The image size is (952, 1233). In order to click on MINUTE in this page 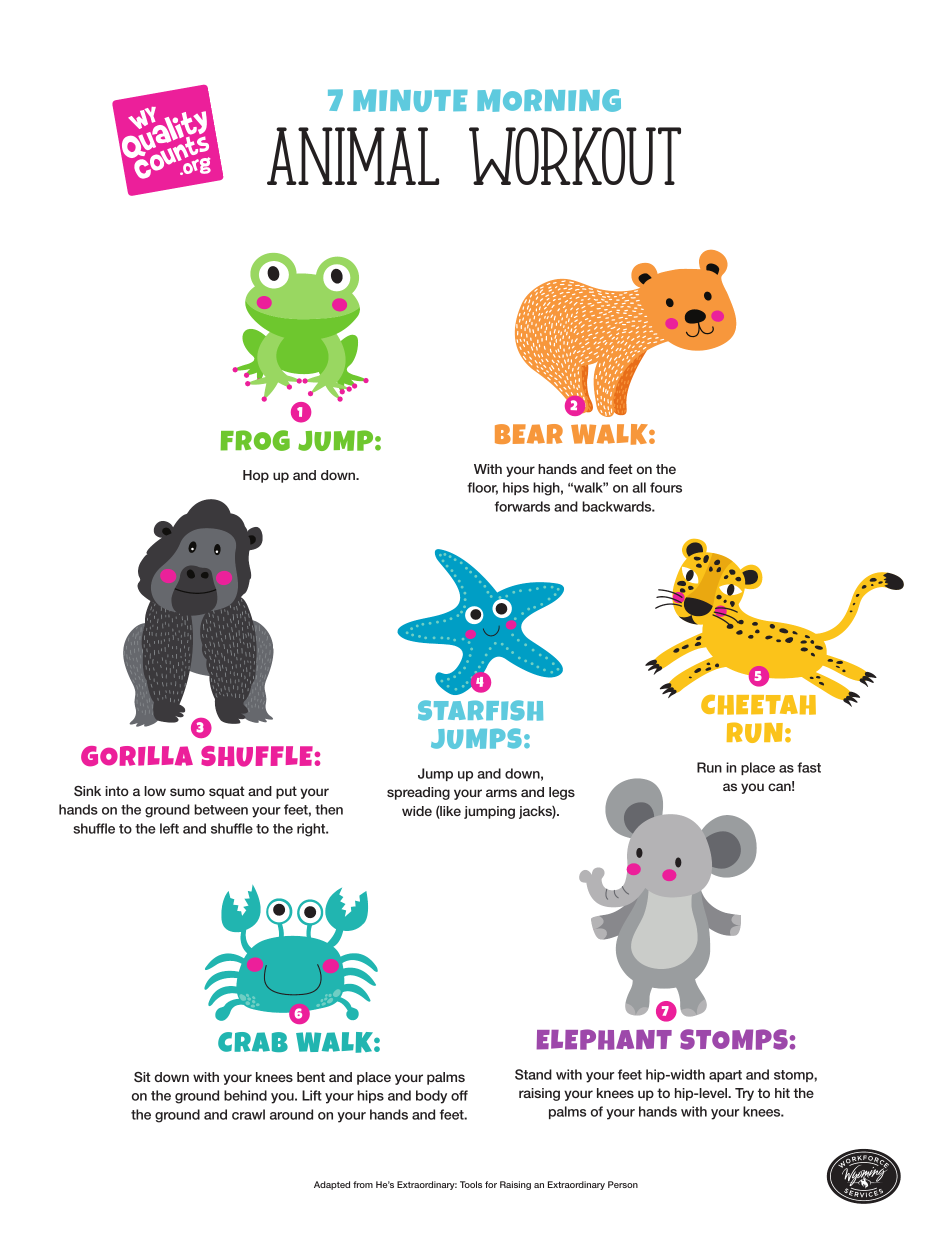, I will do `click(410, 100)`.
